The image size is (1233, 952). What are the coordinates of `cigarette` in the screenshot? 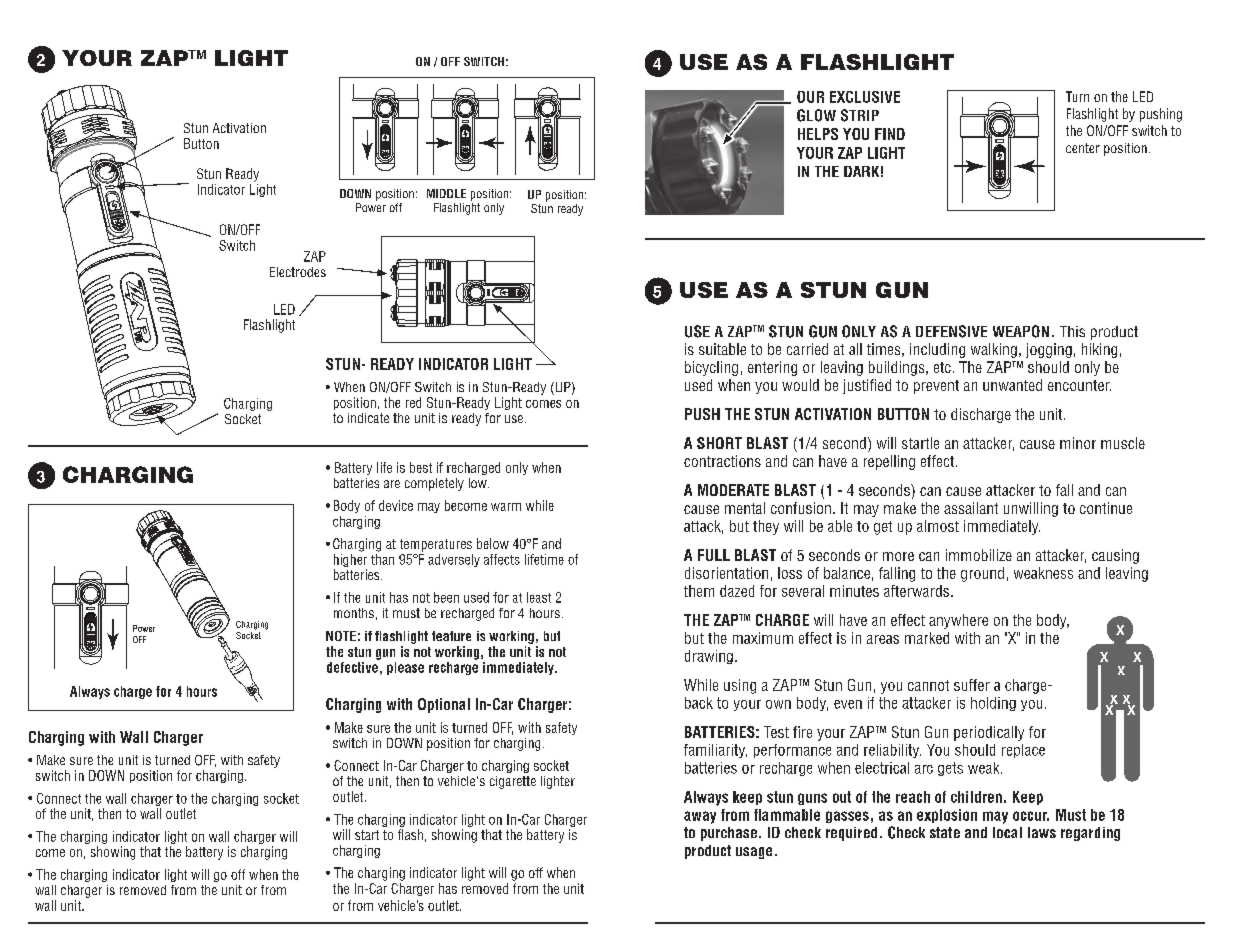 It's located at (513, 782).
